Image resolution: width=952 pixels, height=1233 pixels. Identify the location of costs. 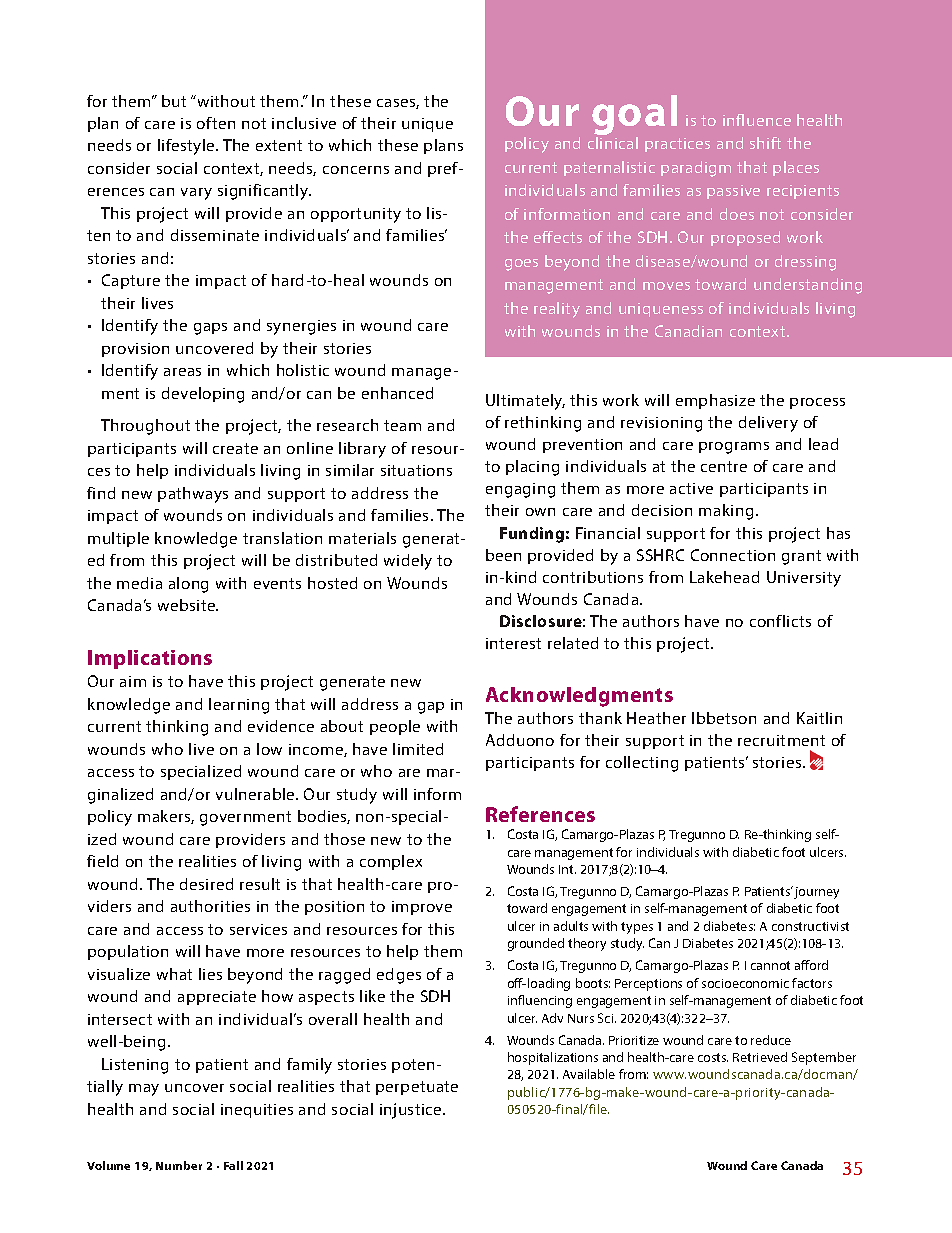
(713, 1057).
